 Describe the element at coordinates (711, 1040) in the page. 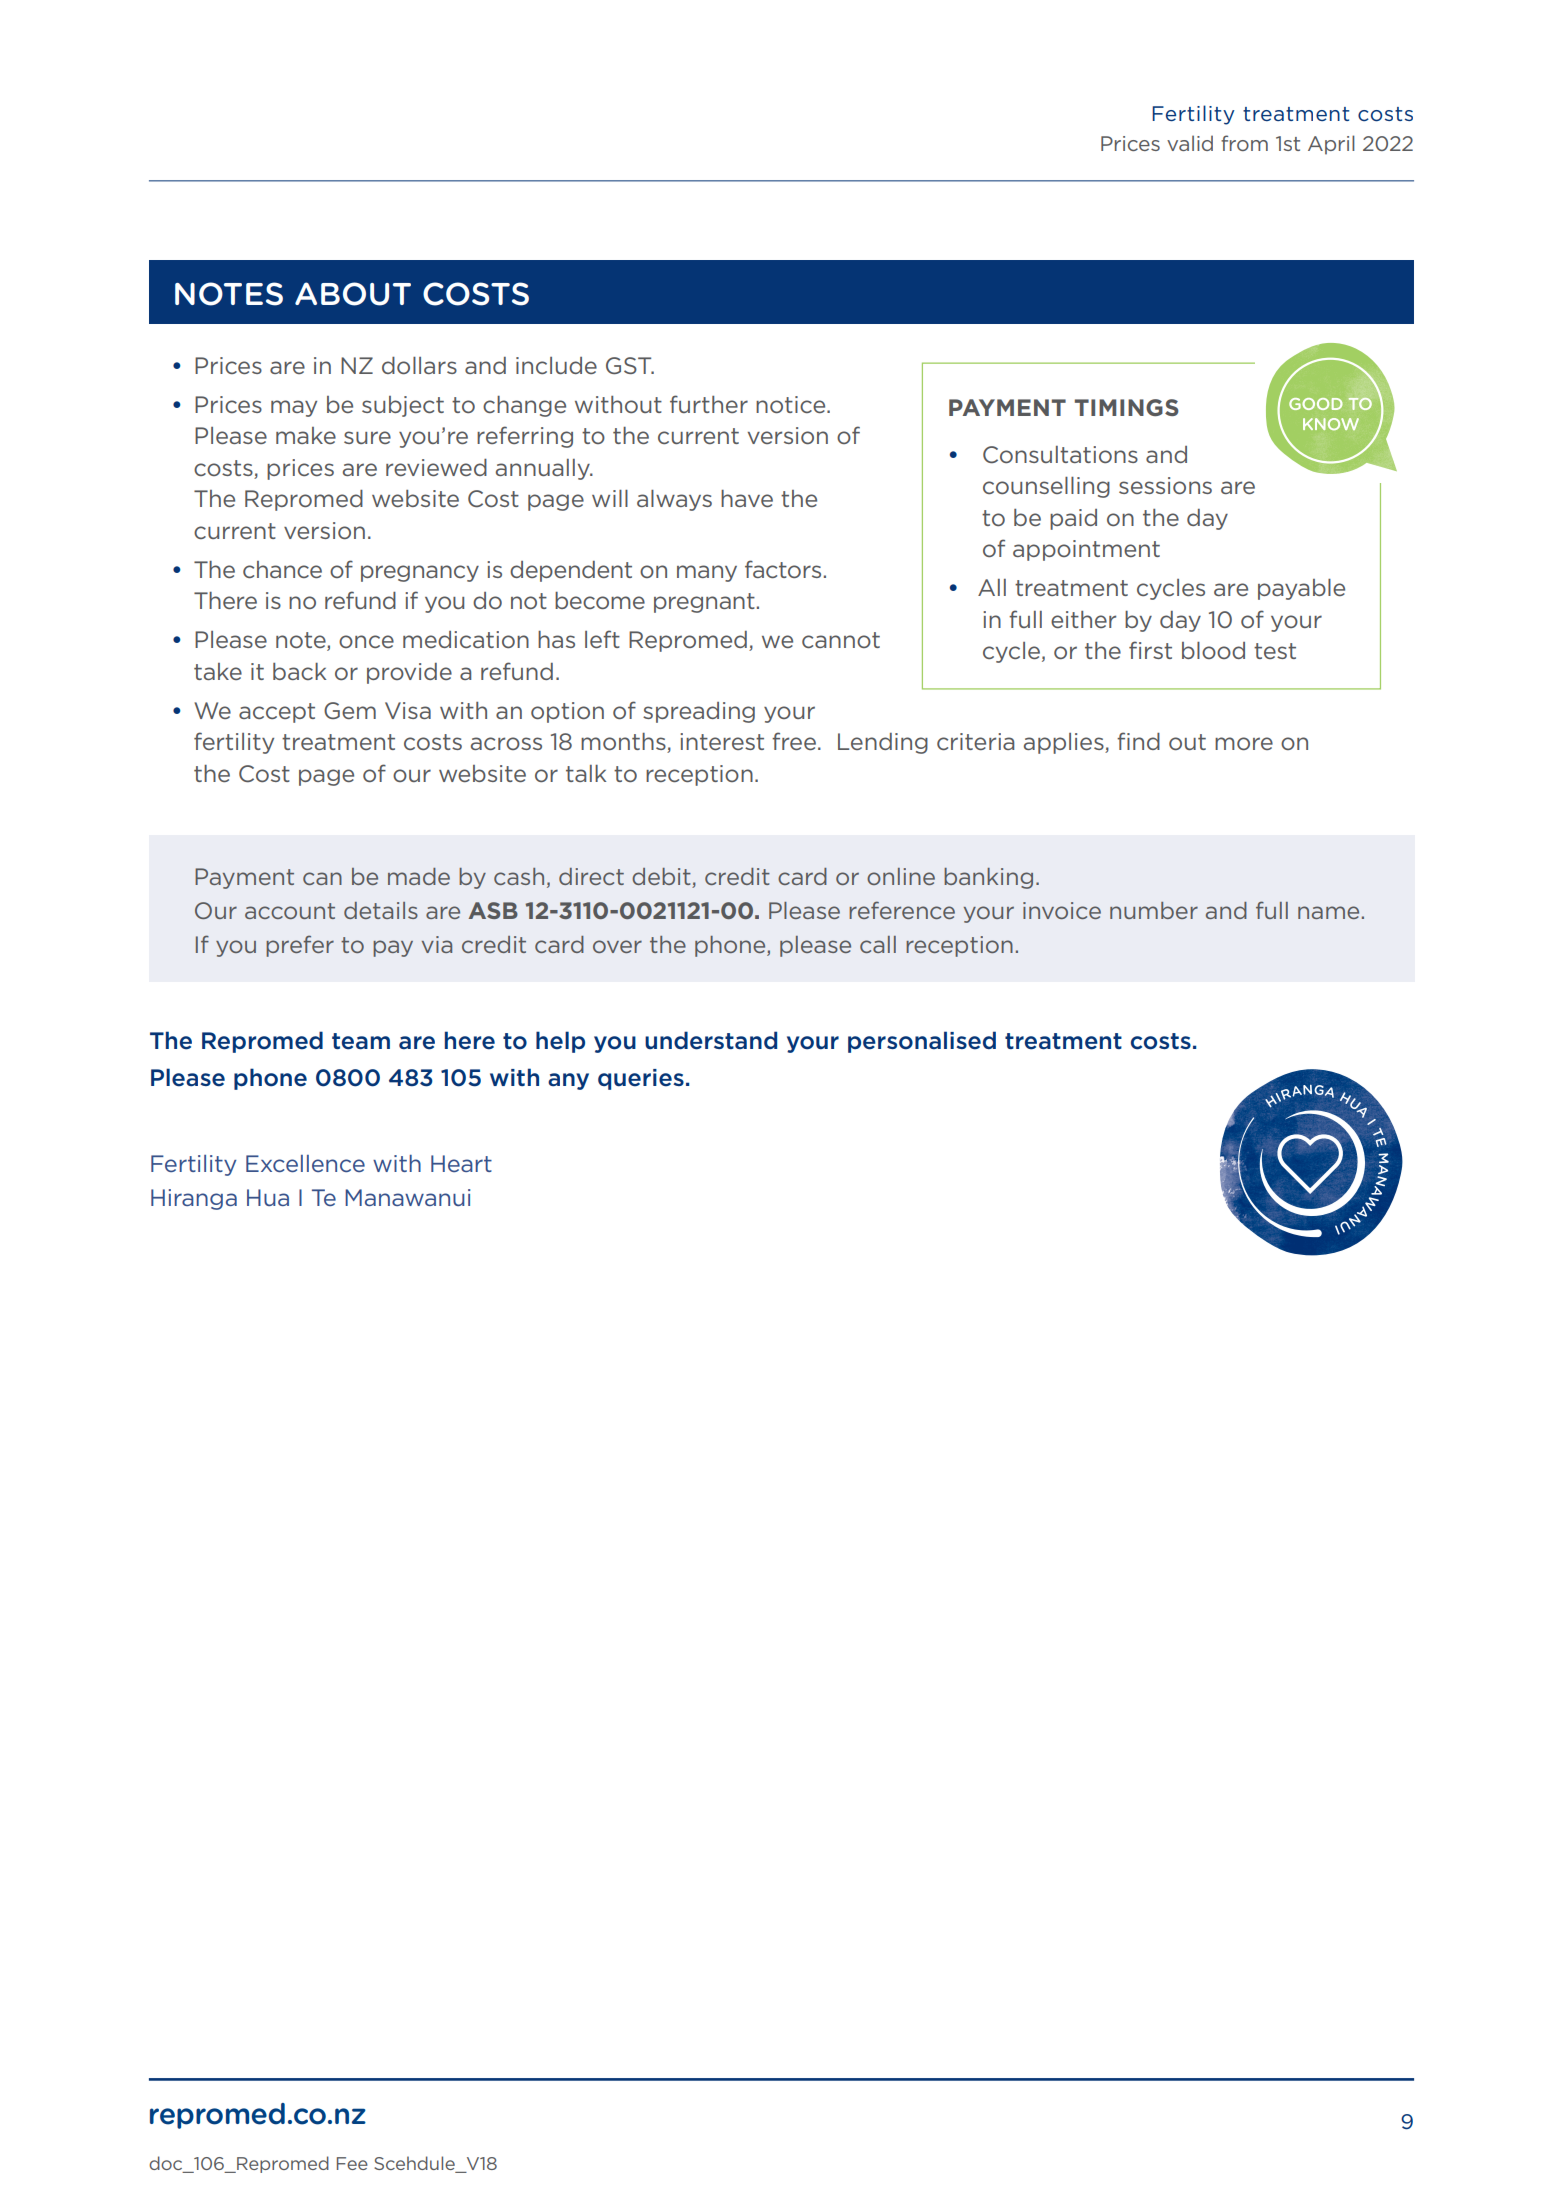

I see `understand` at that location.
